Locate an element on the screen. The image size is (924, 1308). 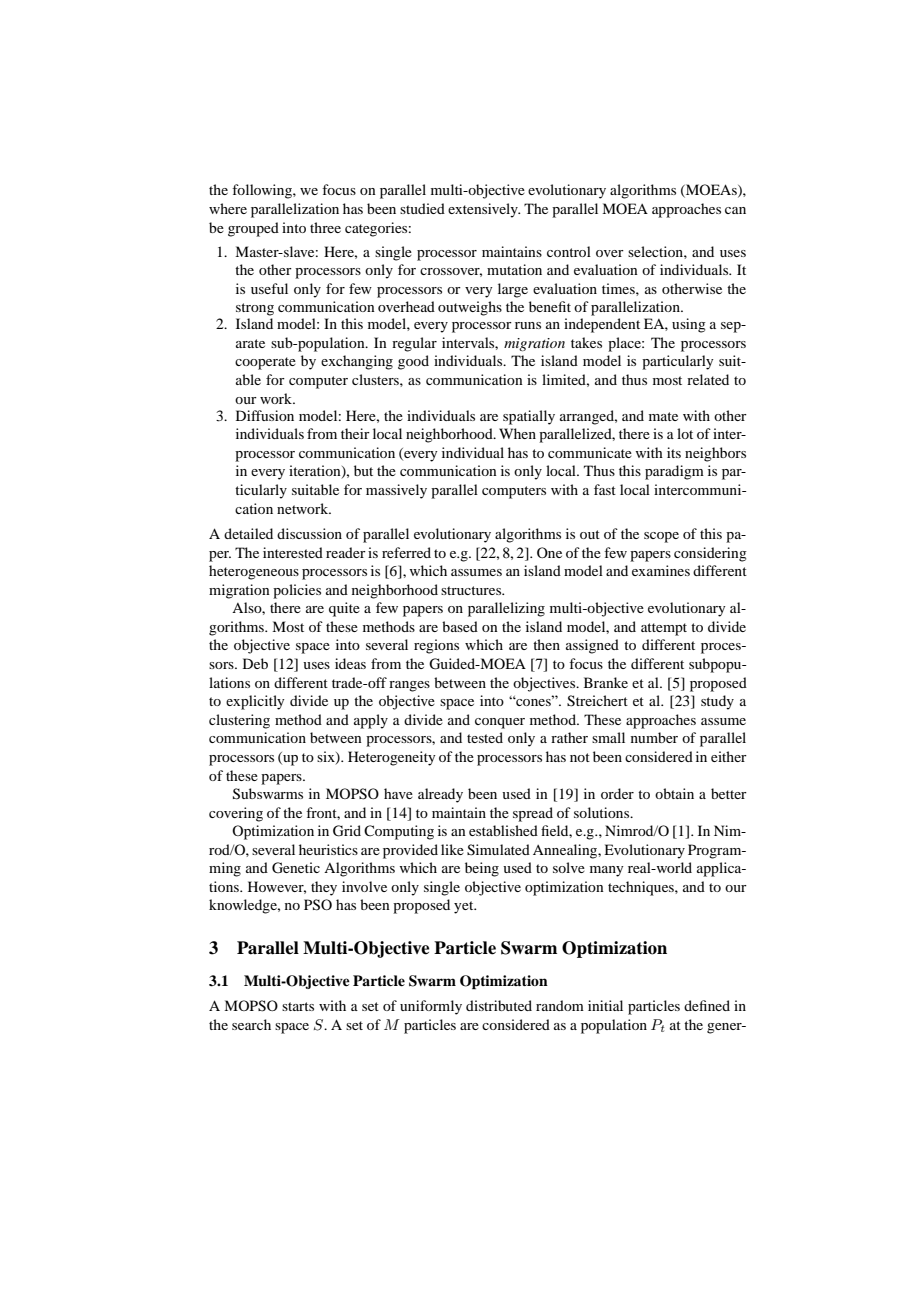
defined is located at coordinates (707, 1005).
